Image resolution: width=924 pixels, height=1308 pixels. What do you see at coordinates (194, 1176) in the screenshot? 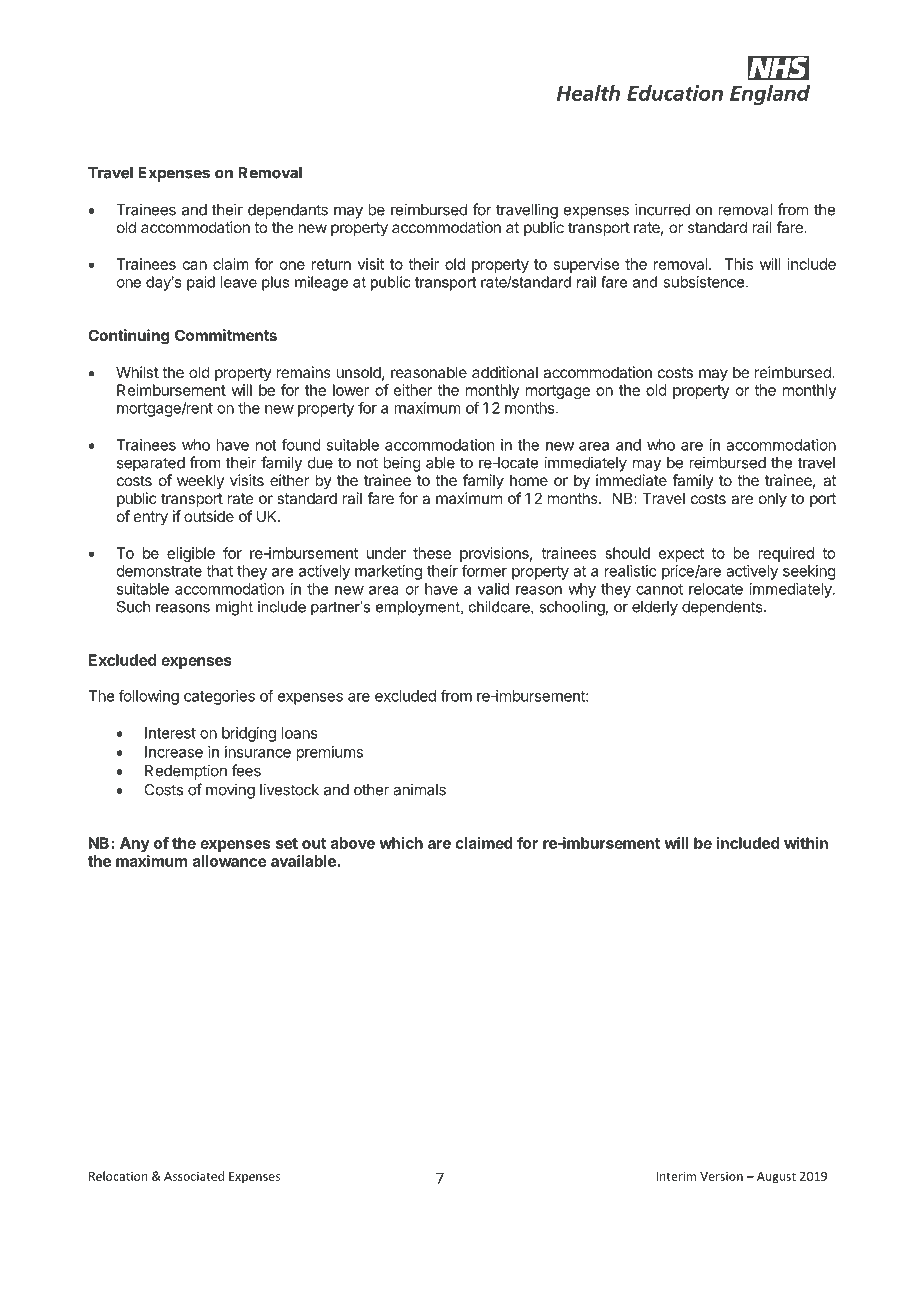
I see `Associated` at bounding box center [194, 1176].
